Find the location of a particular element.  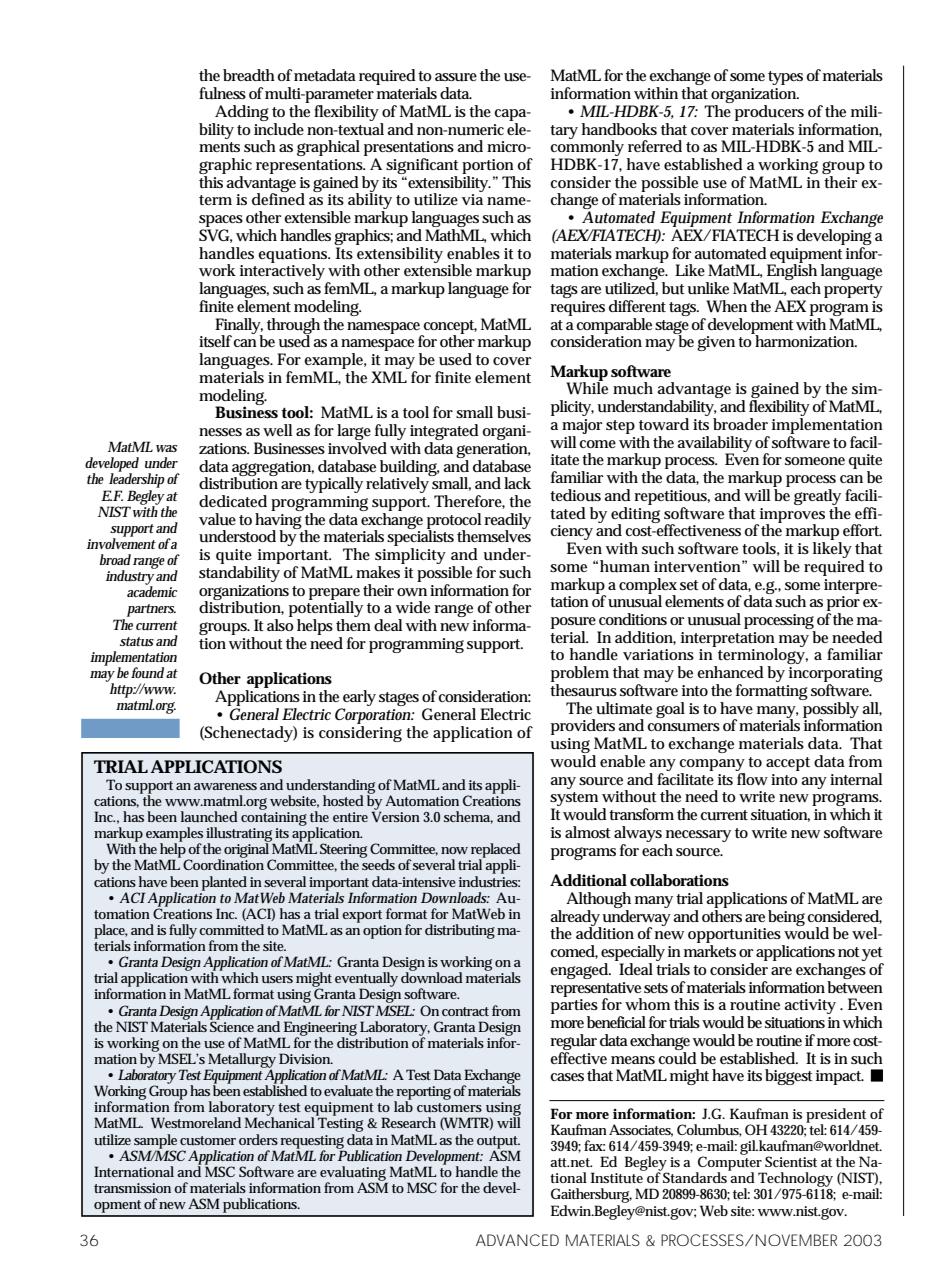

producers is located at coordinates (769, 113).
